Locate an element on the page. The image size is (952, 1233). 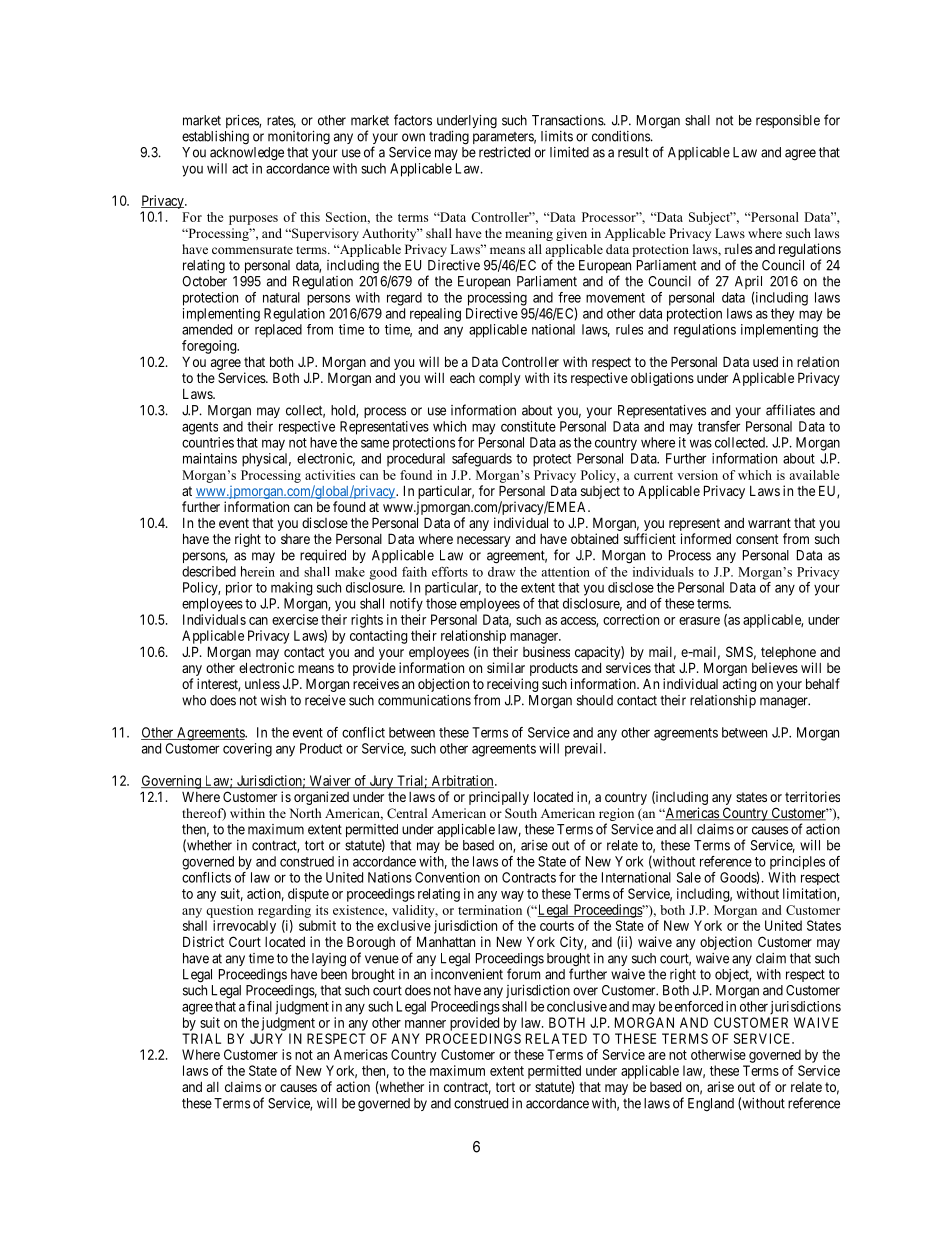
manner is located at coordinates (425, 1024).
